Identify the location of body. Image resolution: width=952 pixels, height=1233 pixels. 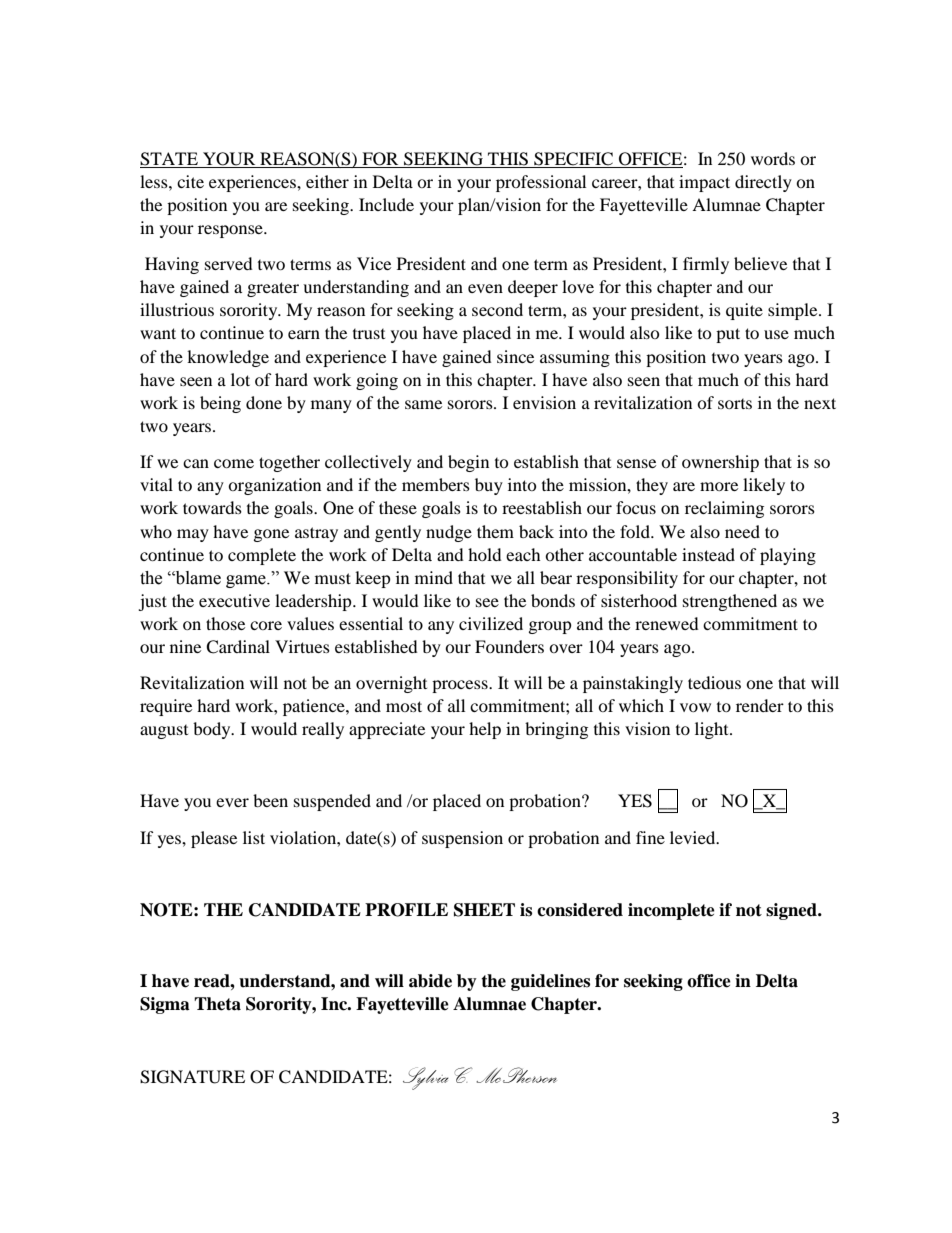
(213, 730).
